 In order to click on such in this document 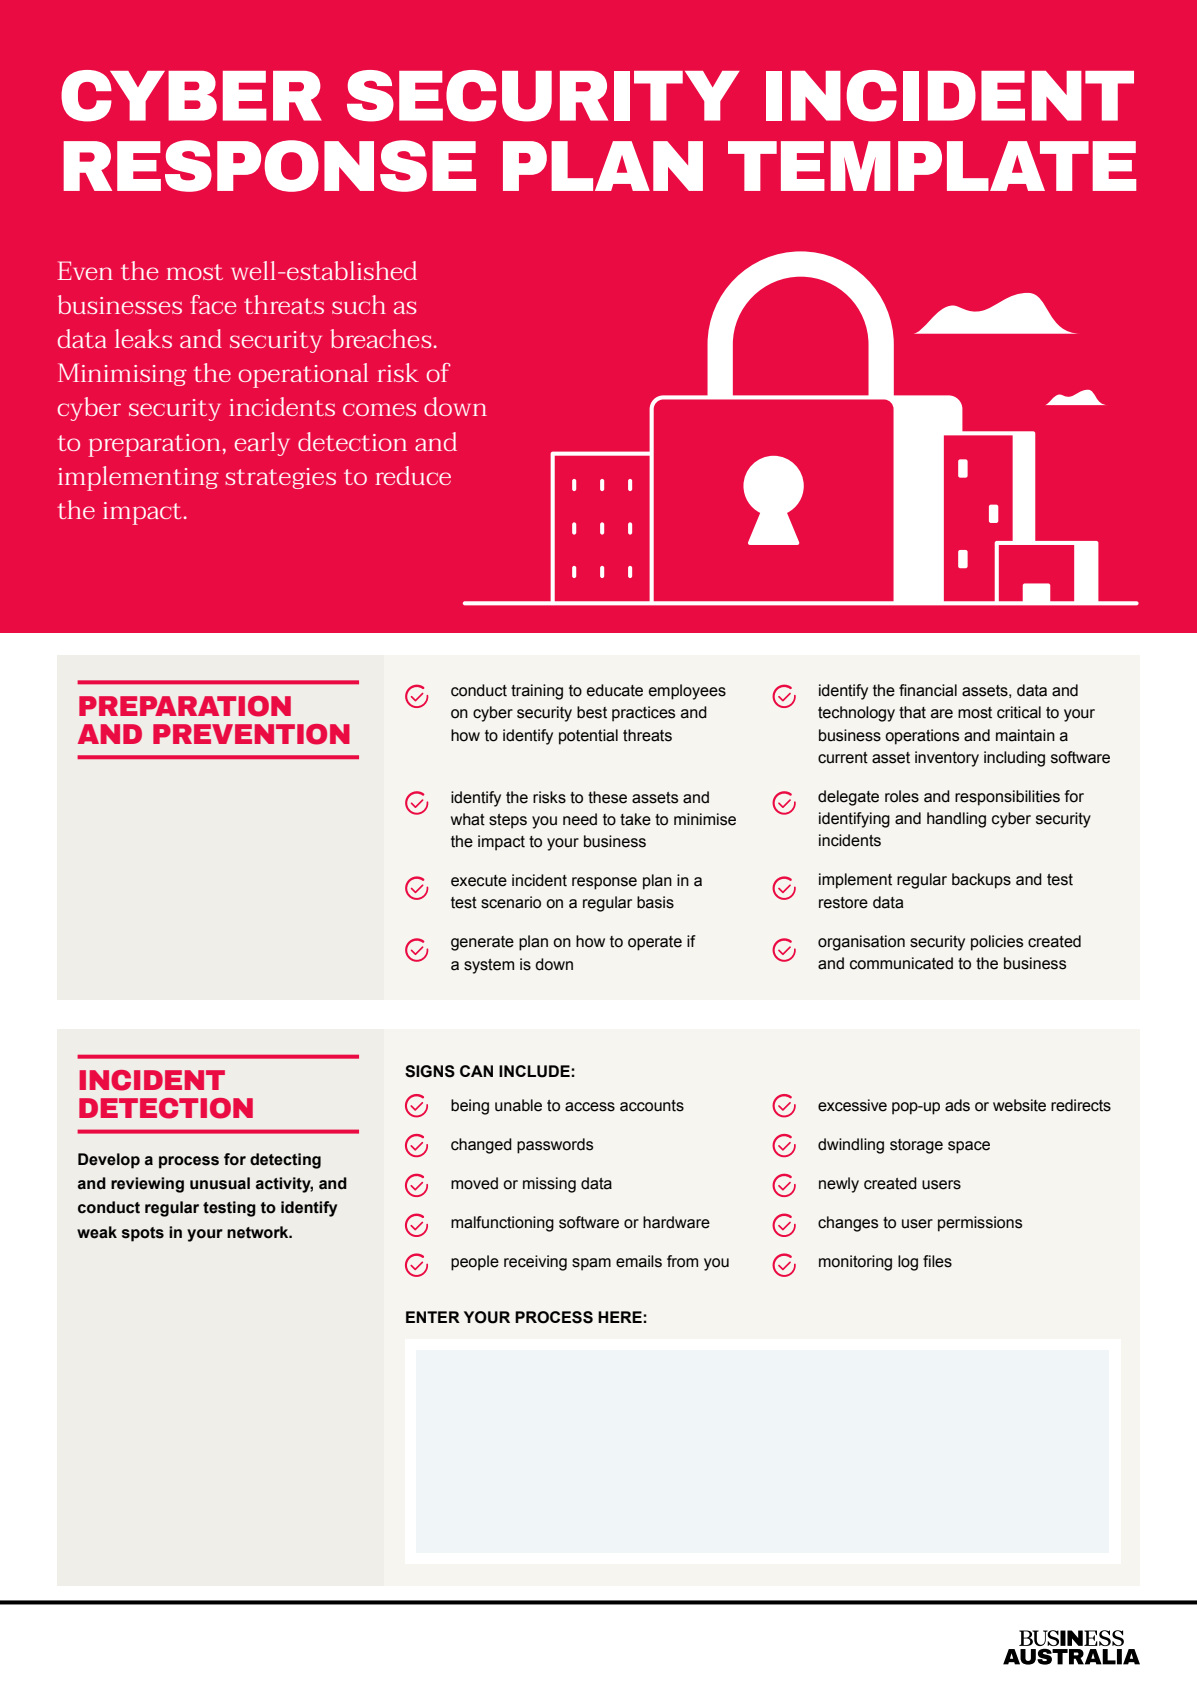, I will do `click(359, 304)`.
